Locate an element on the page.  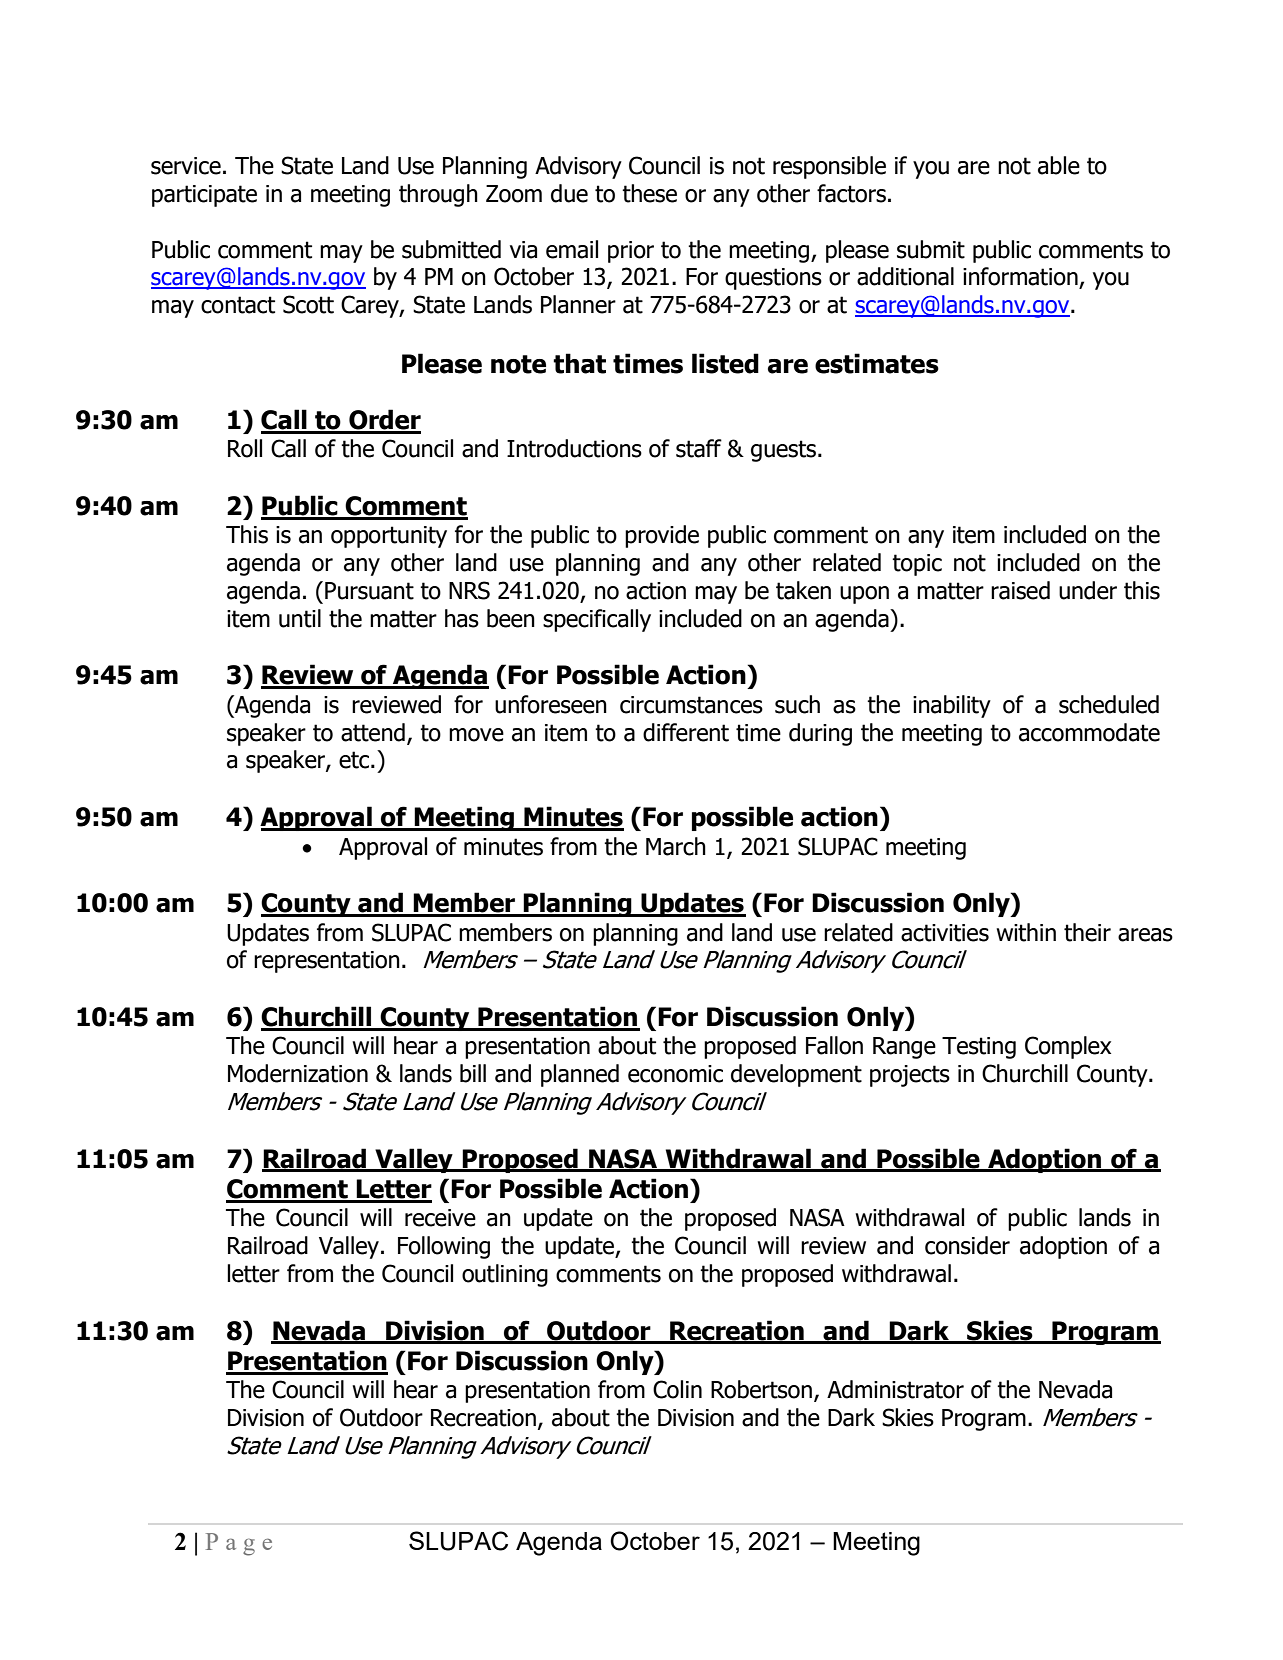
these is located at coordinates (649, 193).
